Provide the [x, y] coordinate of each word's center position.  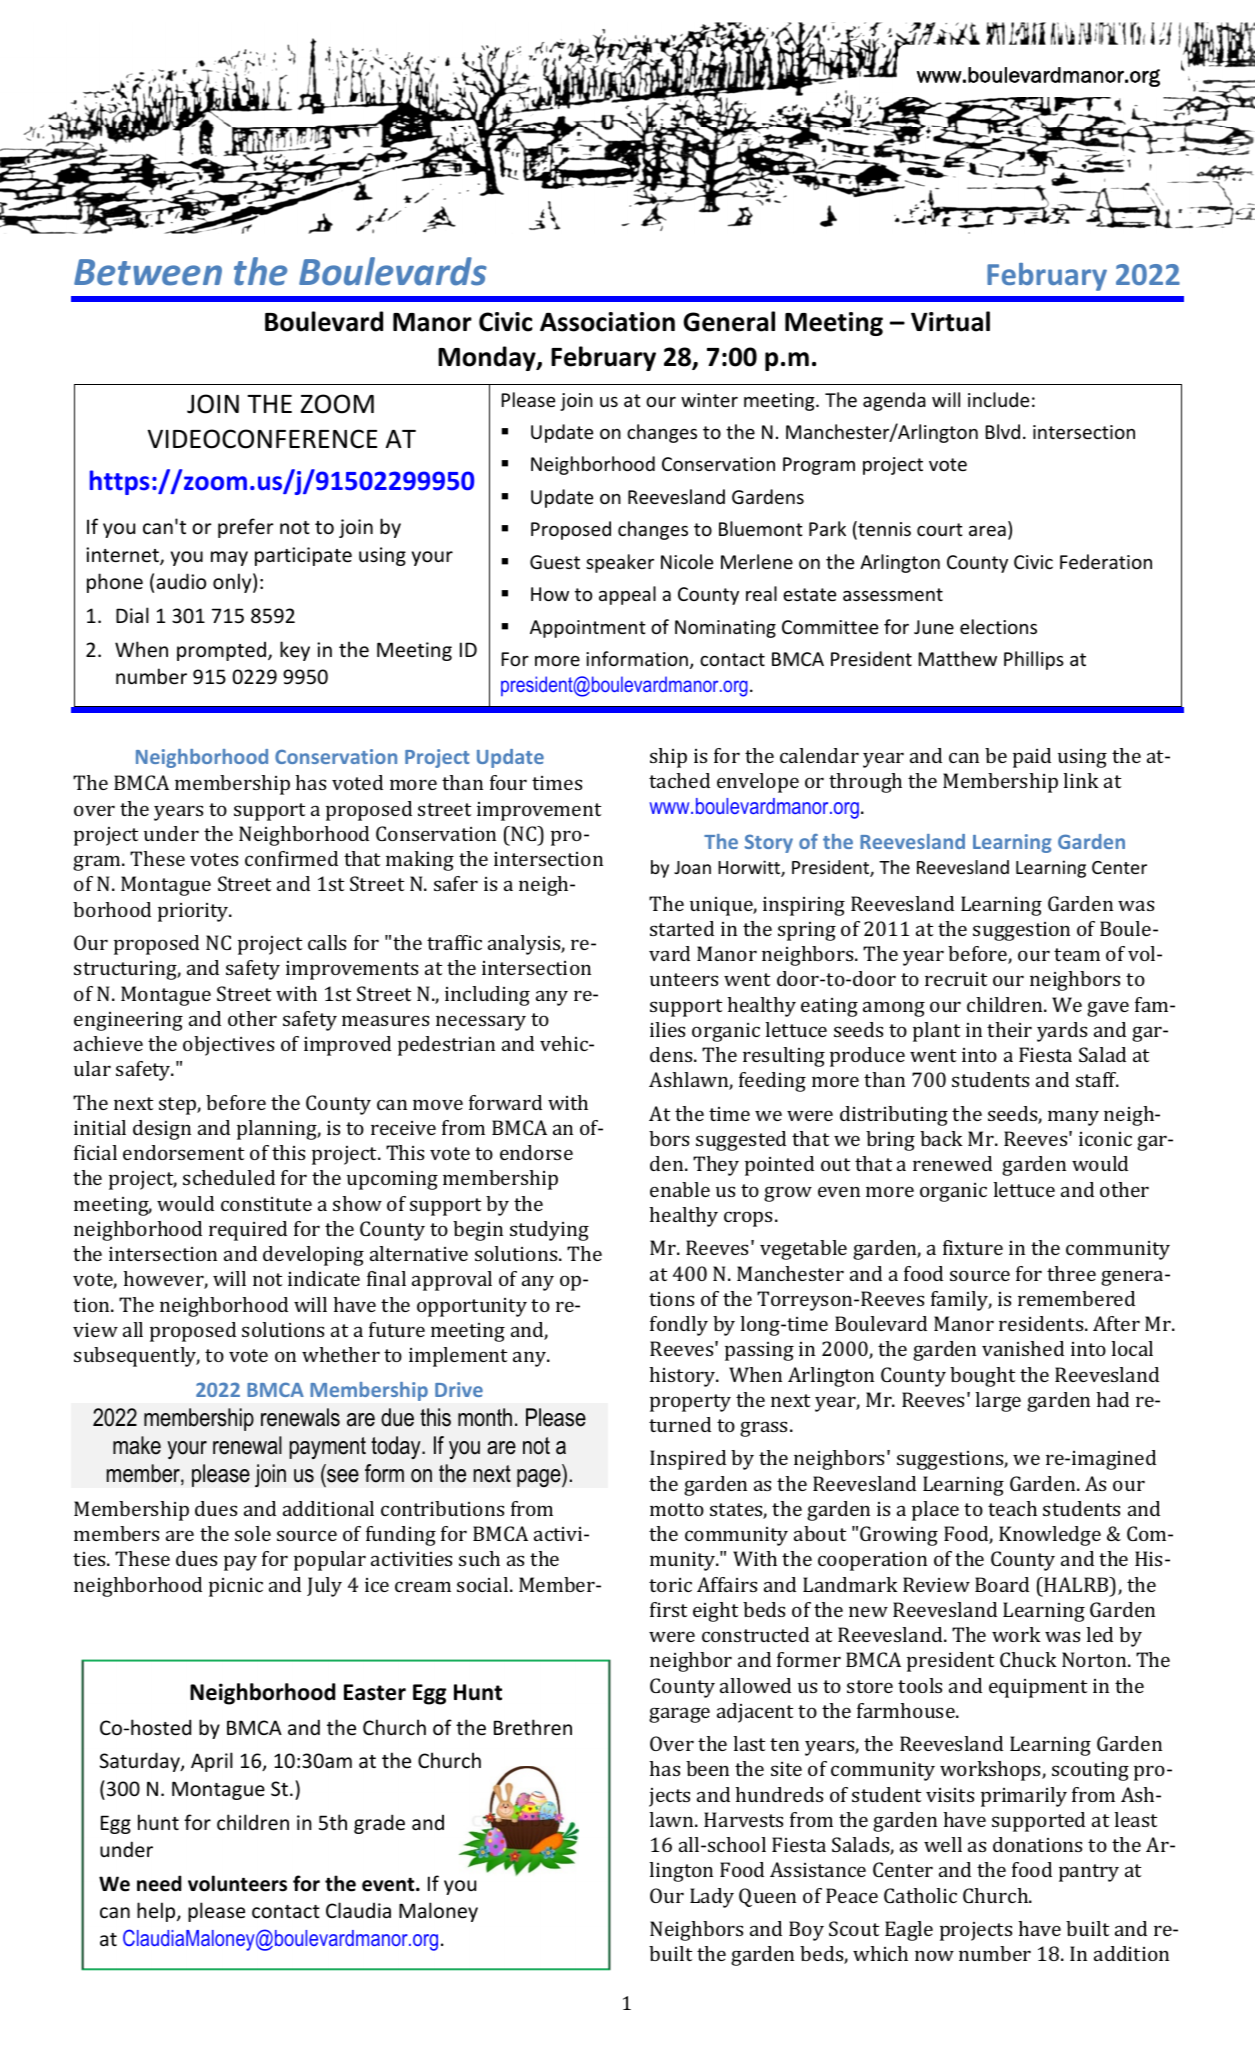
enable [680, 1189]
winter [709, 400]
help [157, 1912]
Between [148, 272]
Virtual [950, 321]
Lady [712, 1898]
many [1073, 1118]
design [162, 1130]
